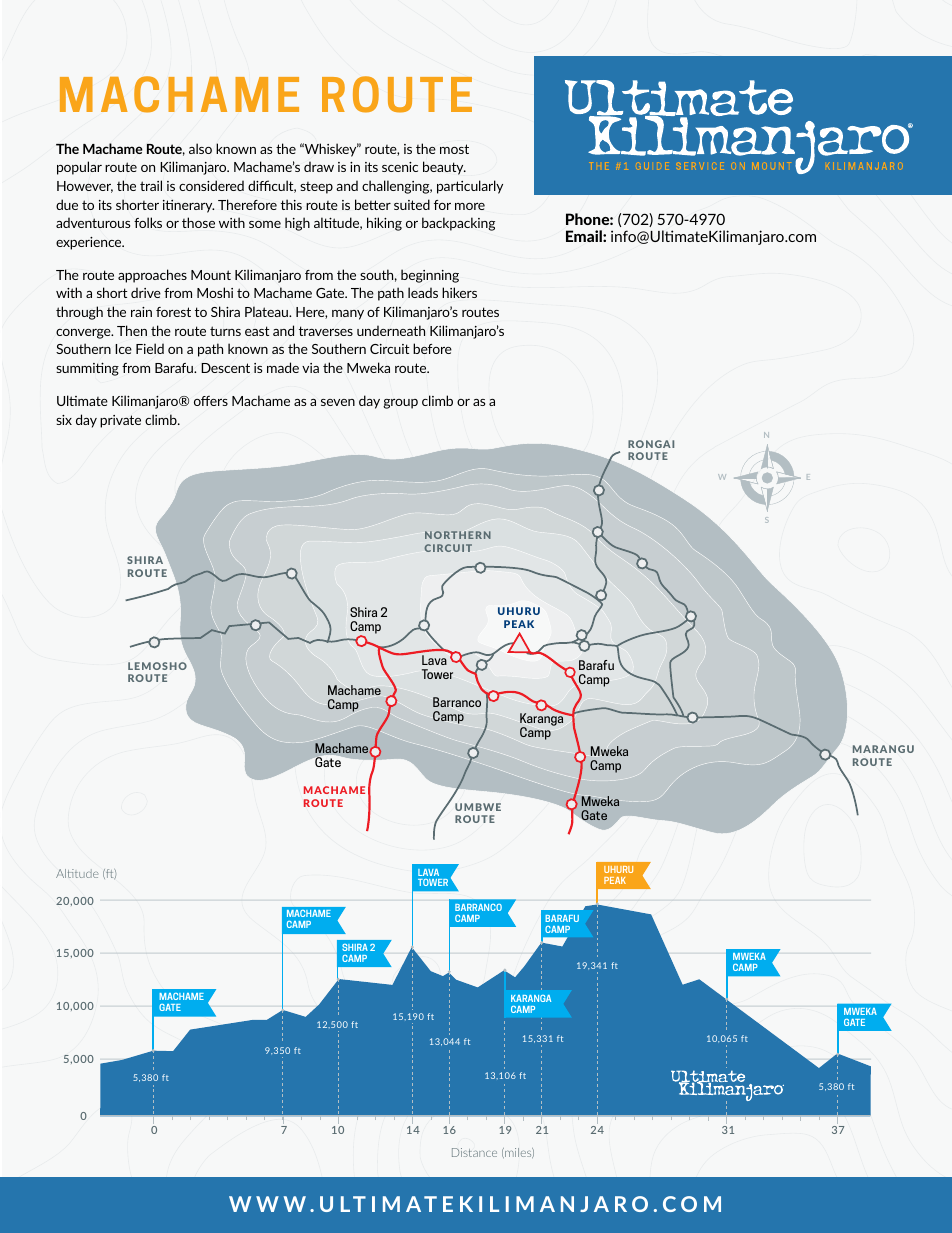  What do you see at coordinates (338, 402) in the screenshot?
I see `seven` at bounding box center [338, 402].
